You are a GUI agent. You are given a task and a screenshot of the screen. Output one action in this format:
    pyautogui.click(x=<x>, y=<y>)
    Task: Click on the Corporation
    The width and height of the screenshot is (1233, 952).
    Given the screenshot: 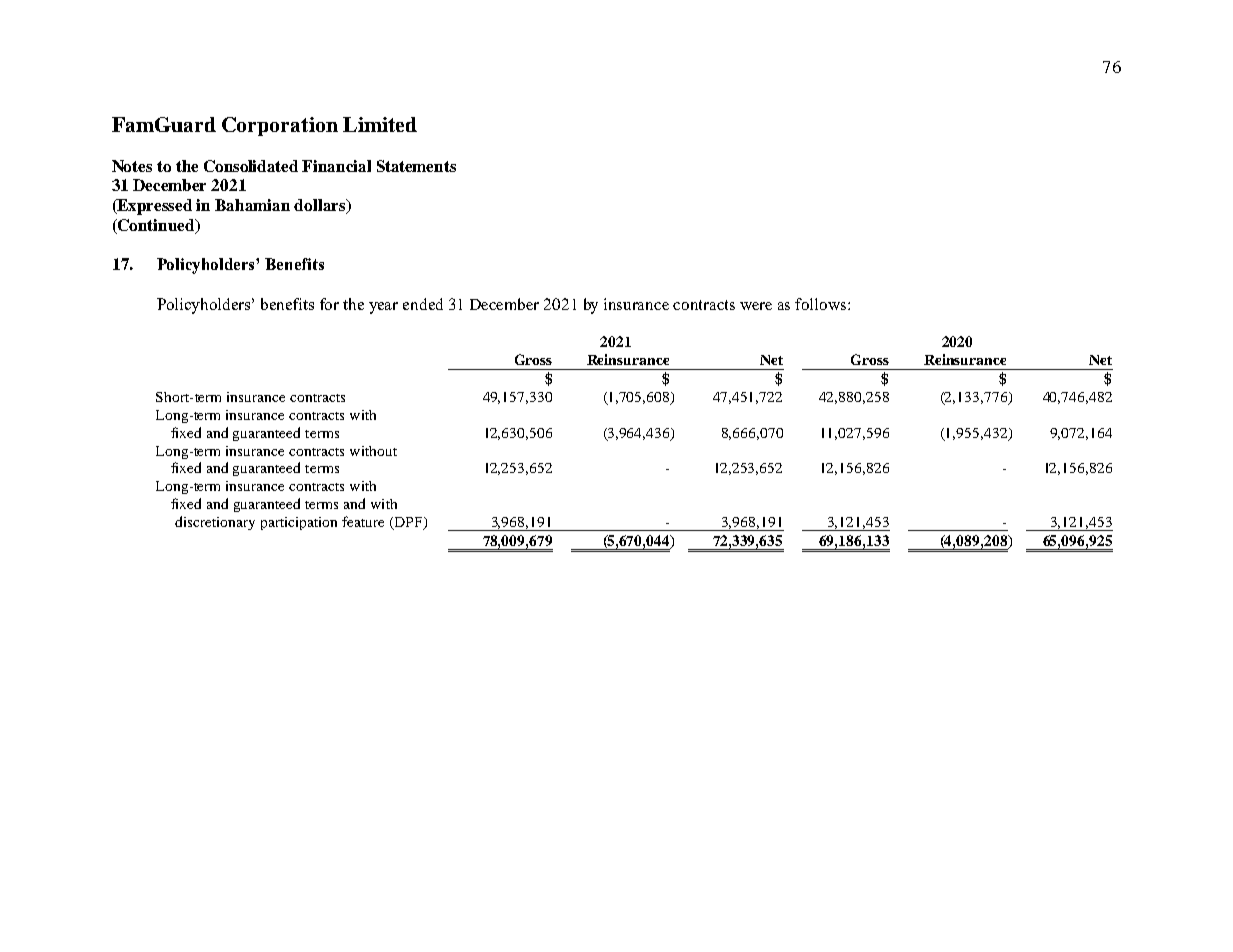 What is the action you would take?
    pyautogui.click(x=280, y=126)
